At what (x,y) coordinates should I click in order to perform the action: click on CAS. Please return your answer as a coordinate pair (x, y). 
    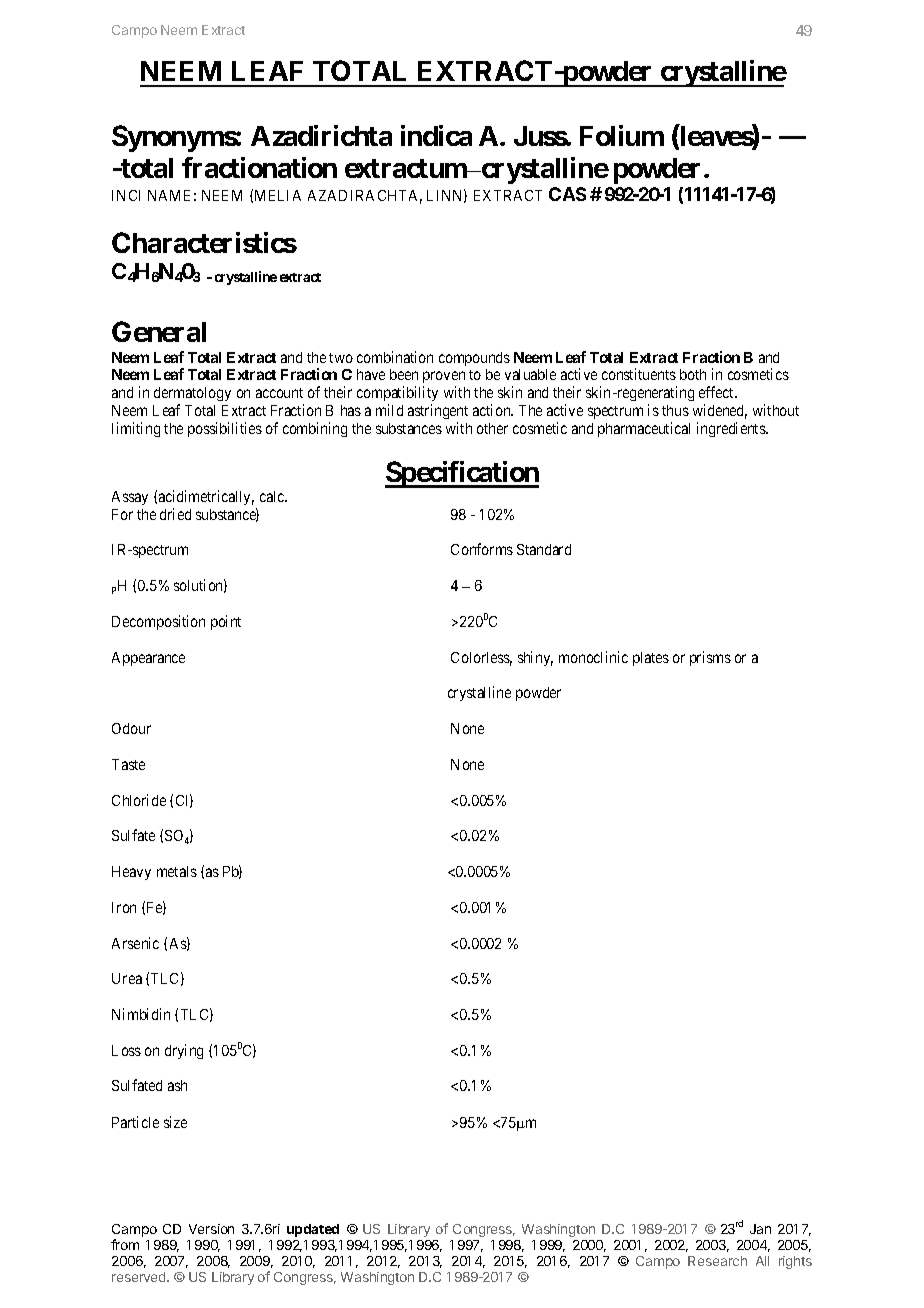
    Looking at the image, I should click on (567, 194).
